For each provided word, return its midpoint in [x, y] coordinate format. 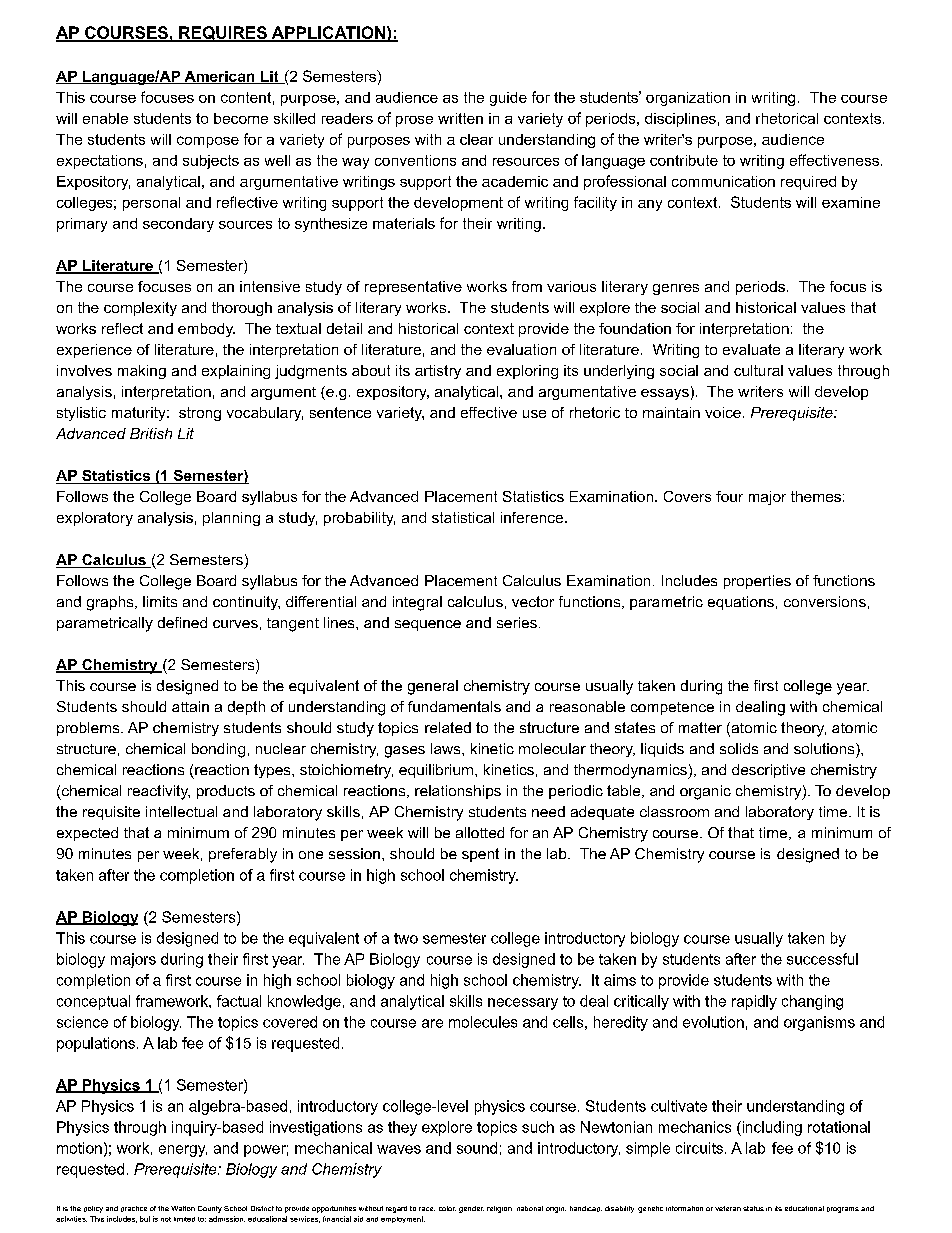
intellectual [181, 811]
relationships [458, 792]
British [151, 433]
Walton [183, 1208]
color [447, 1208]
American [219, 77]
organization [688, 99]
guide [508, 99]
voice [723, 412]
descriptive [768, 771]
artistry [438, 372]
